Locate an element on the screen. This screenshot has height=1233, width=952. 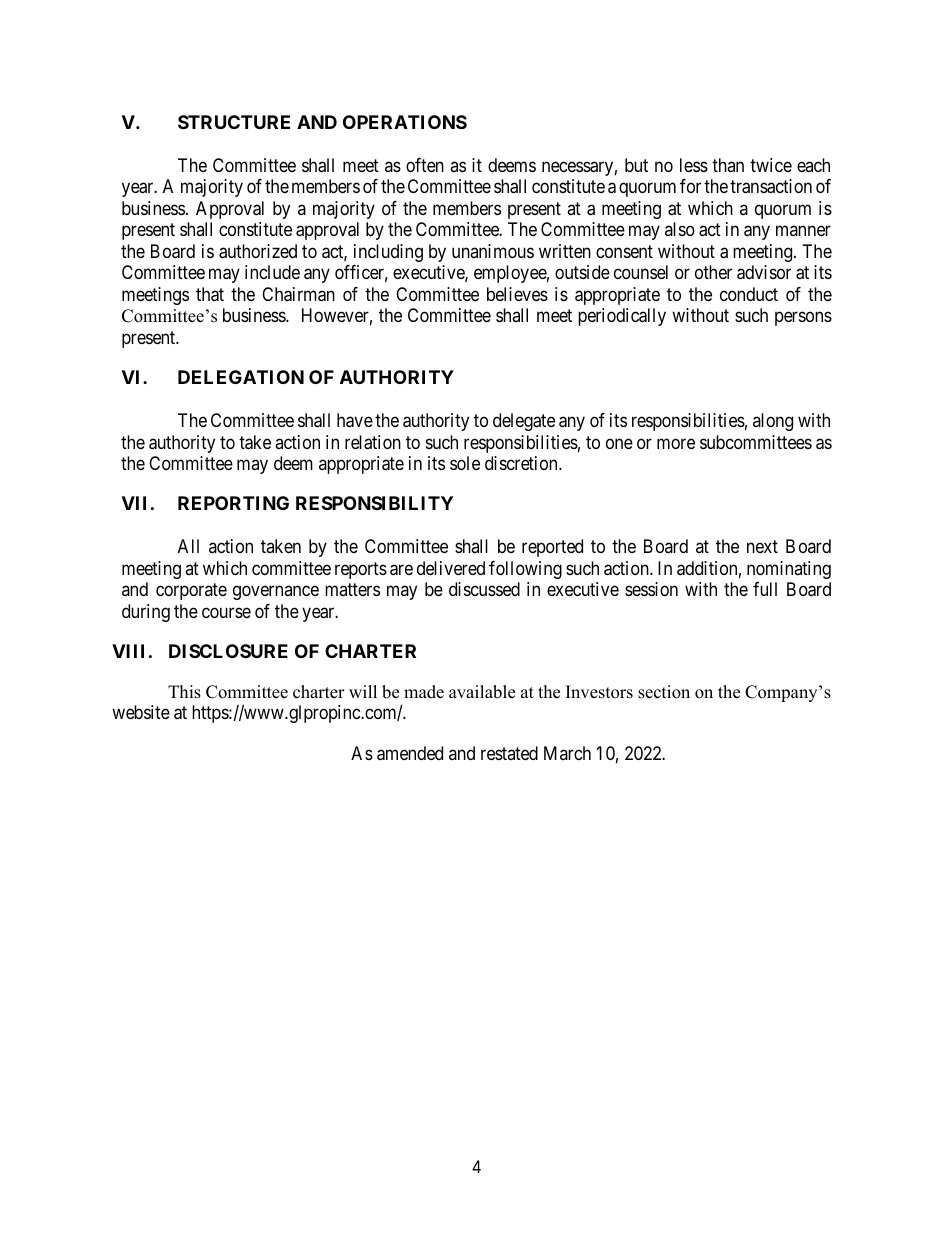
restated is located at coordinates (509, 753).
